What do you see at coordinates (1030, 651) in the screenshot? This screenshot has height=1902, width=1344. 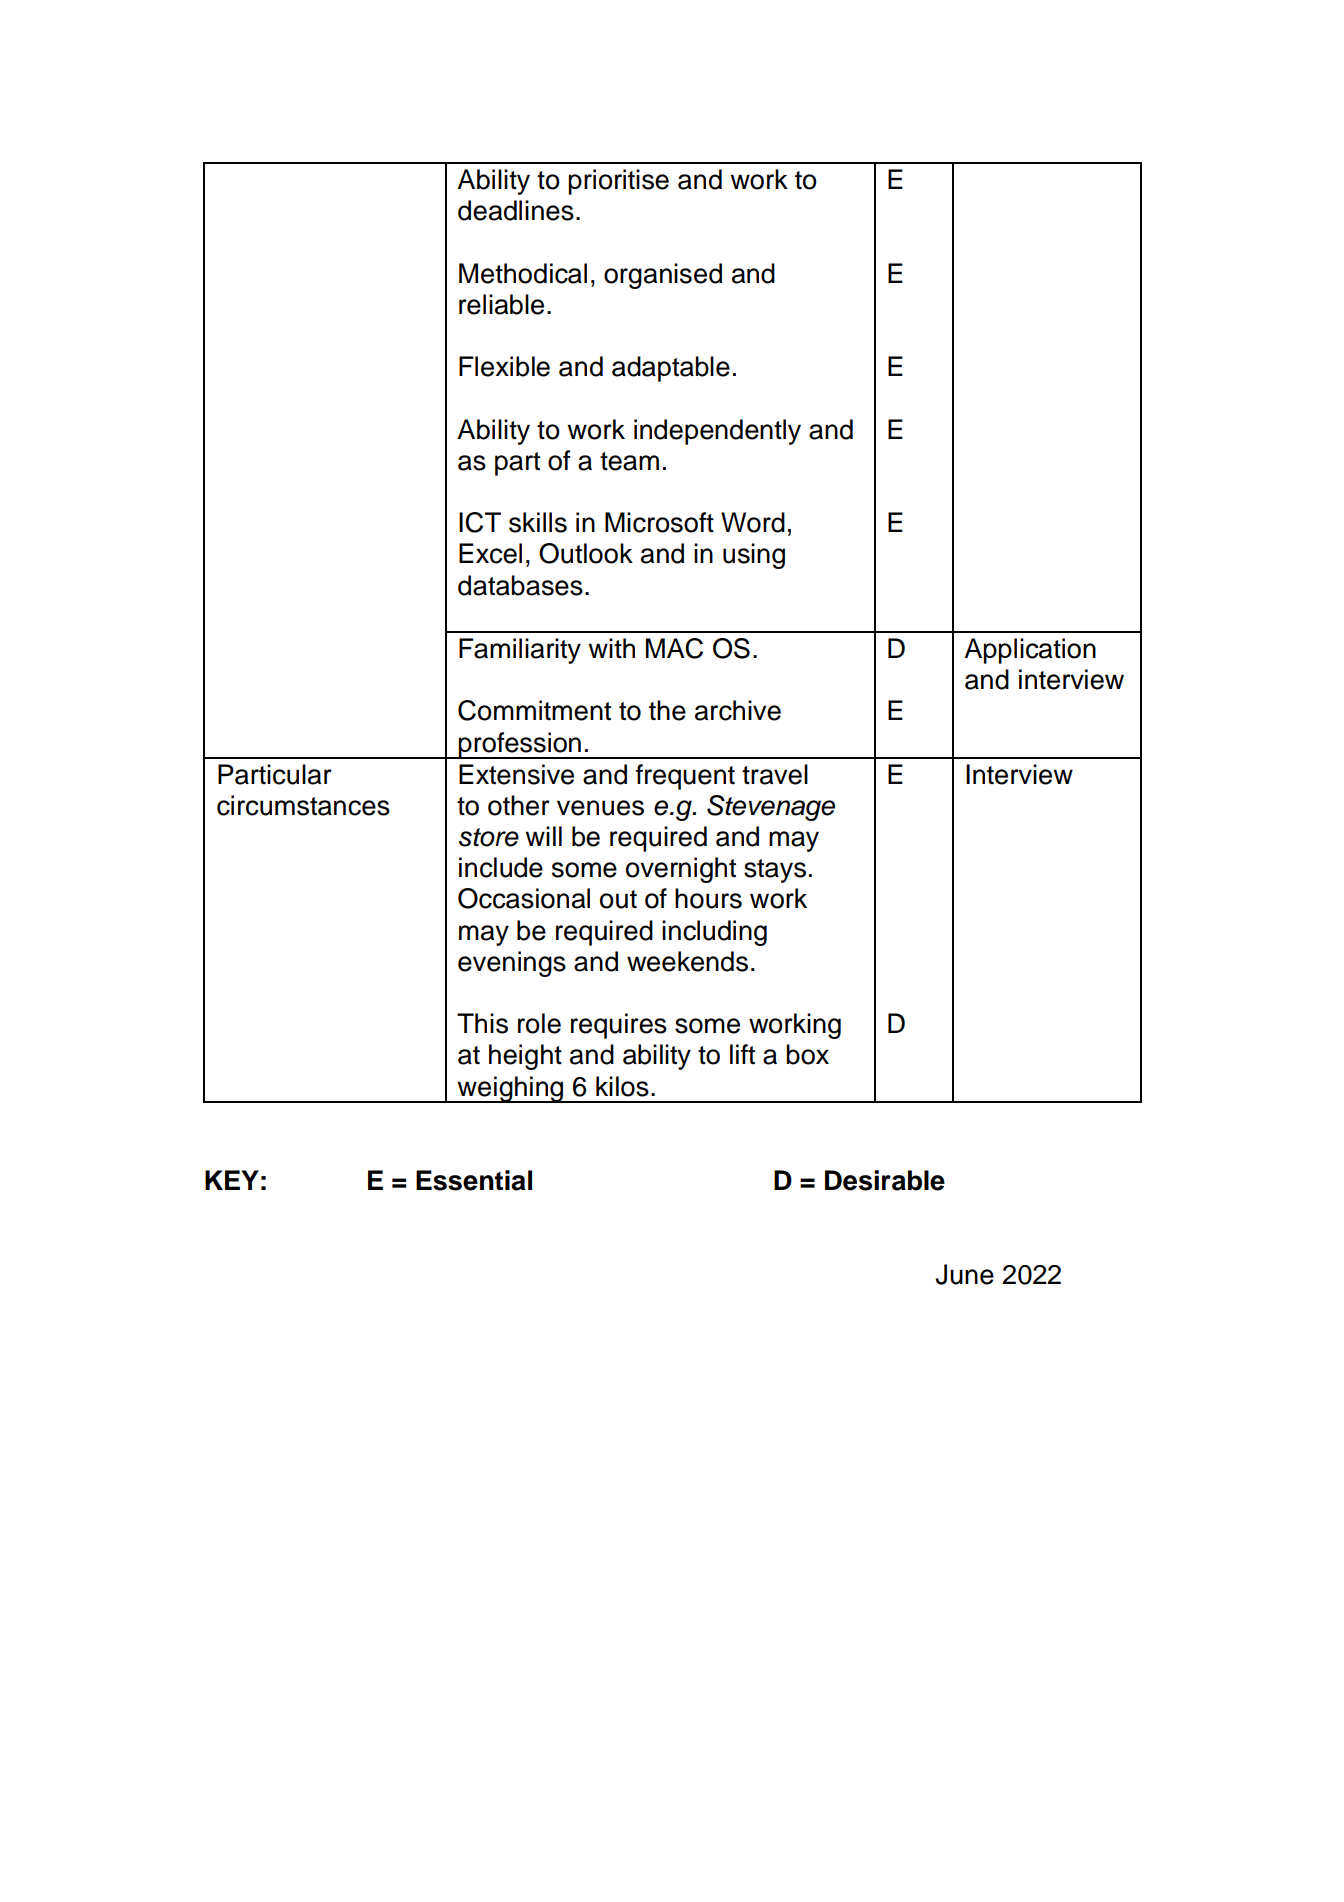 I see `Application` at bounding box center [1030, 651].
